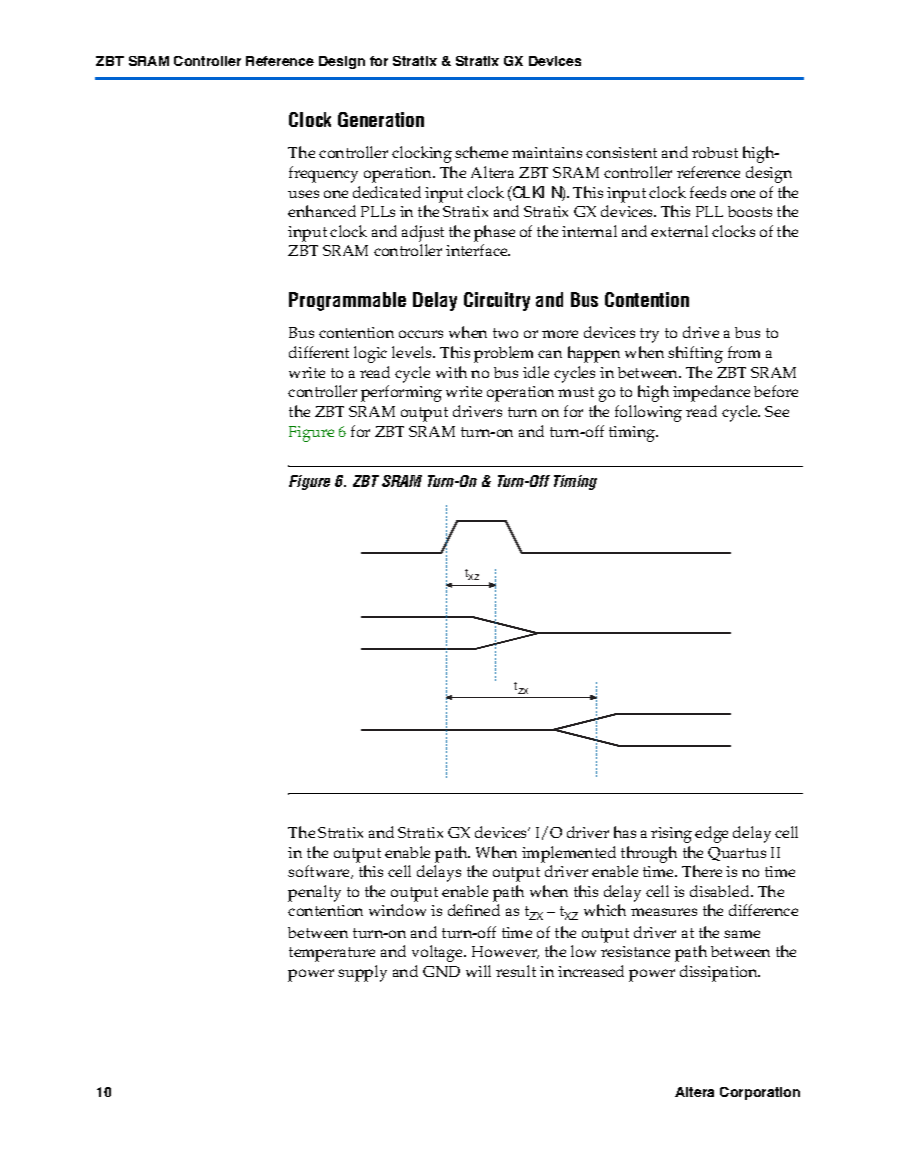 This screenshot has height=1156, width=899. What do you see at coordinates (715, 152) in the screenshot?
I see `robust` at bounding box center [715, 152].
